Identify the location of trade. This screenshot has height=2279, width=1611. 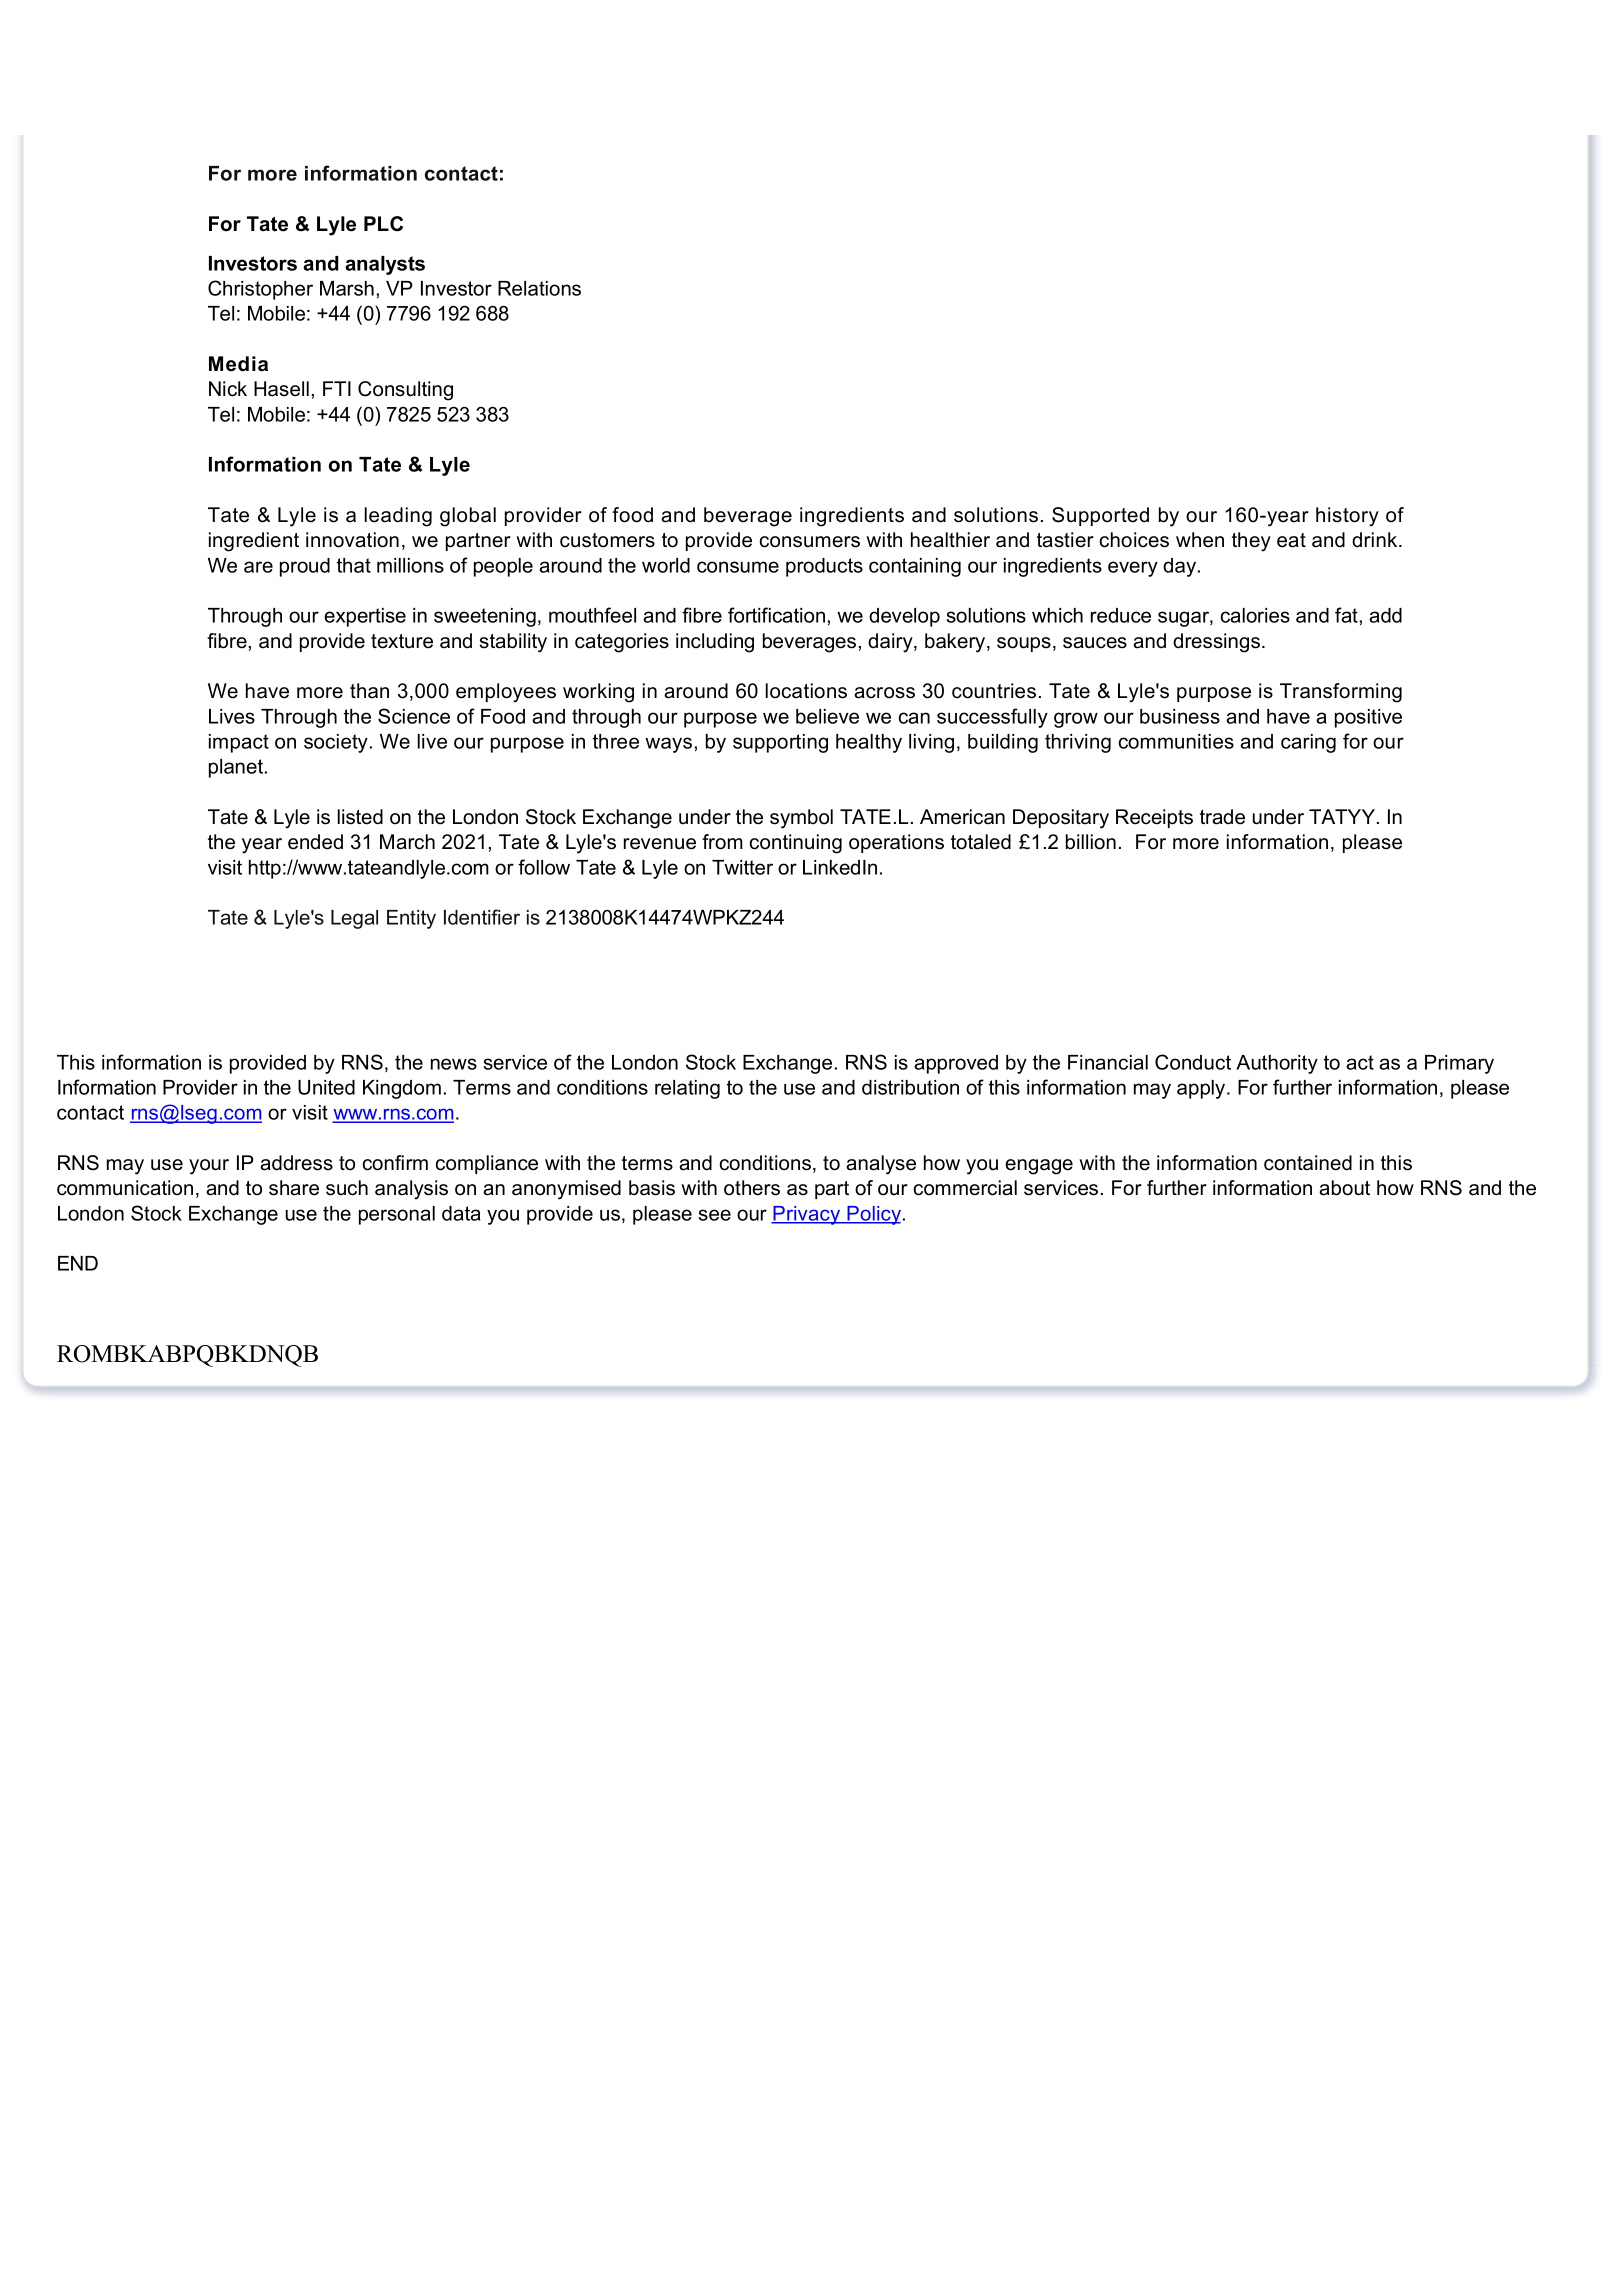
(1222, 817).
